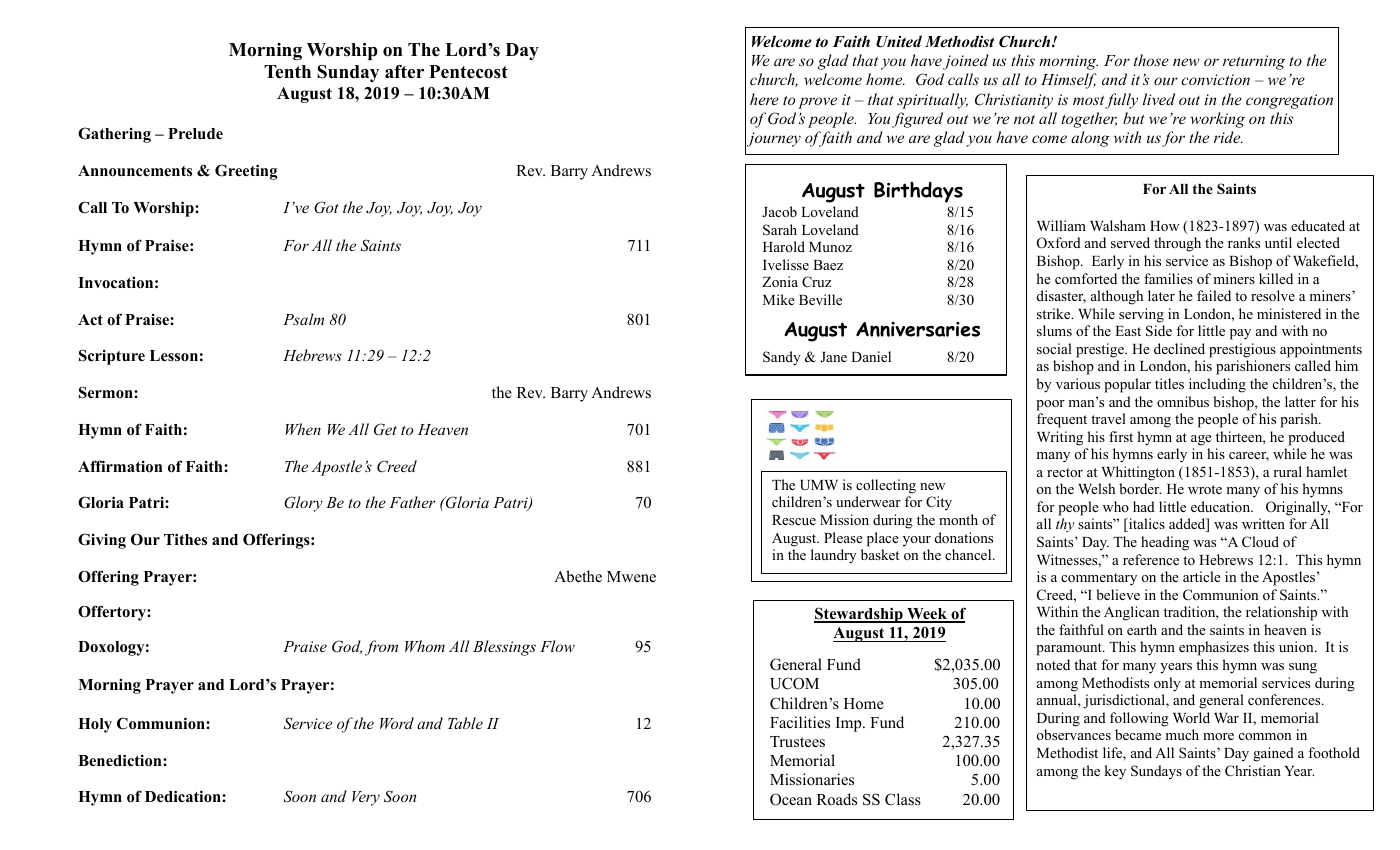  Describe the element at coordinates (303, 319) in the document. I see `Psalm` at that location.
